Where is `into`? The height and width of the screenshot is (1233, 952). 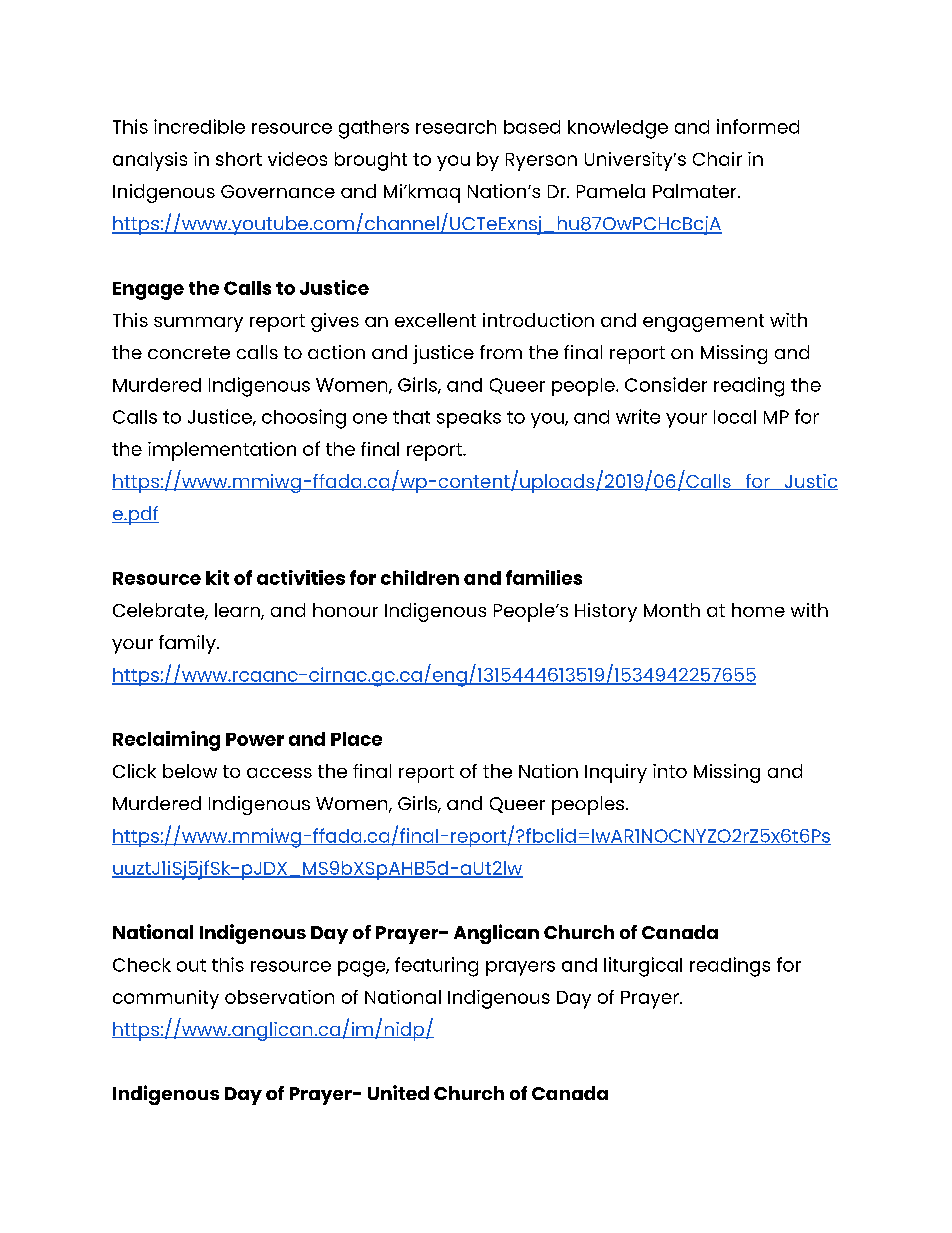 into is located at coordinates (670, 771).
